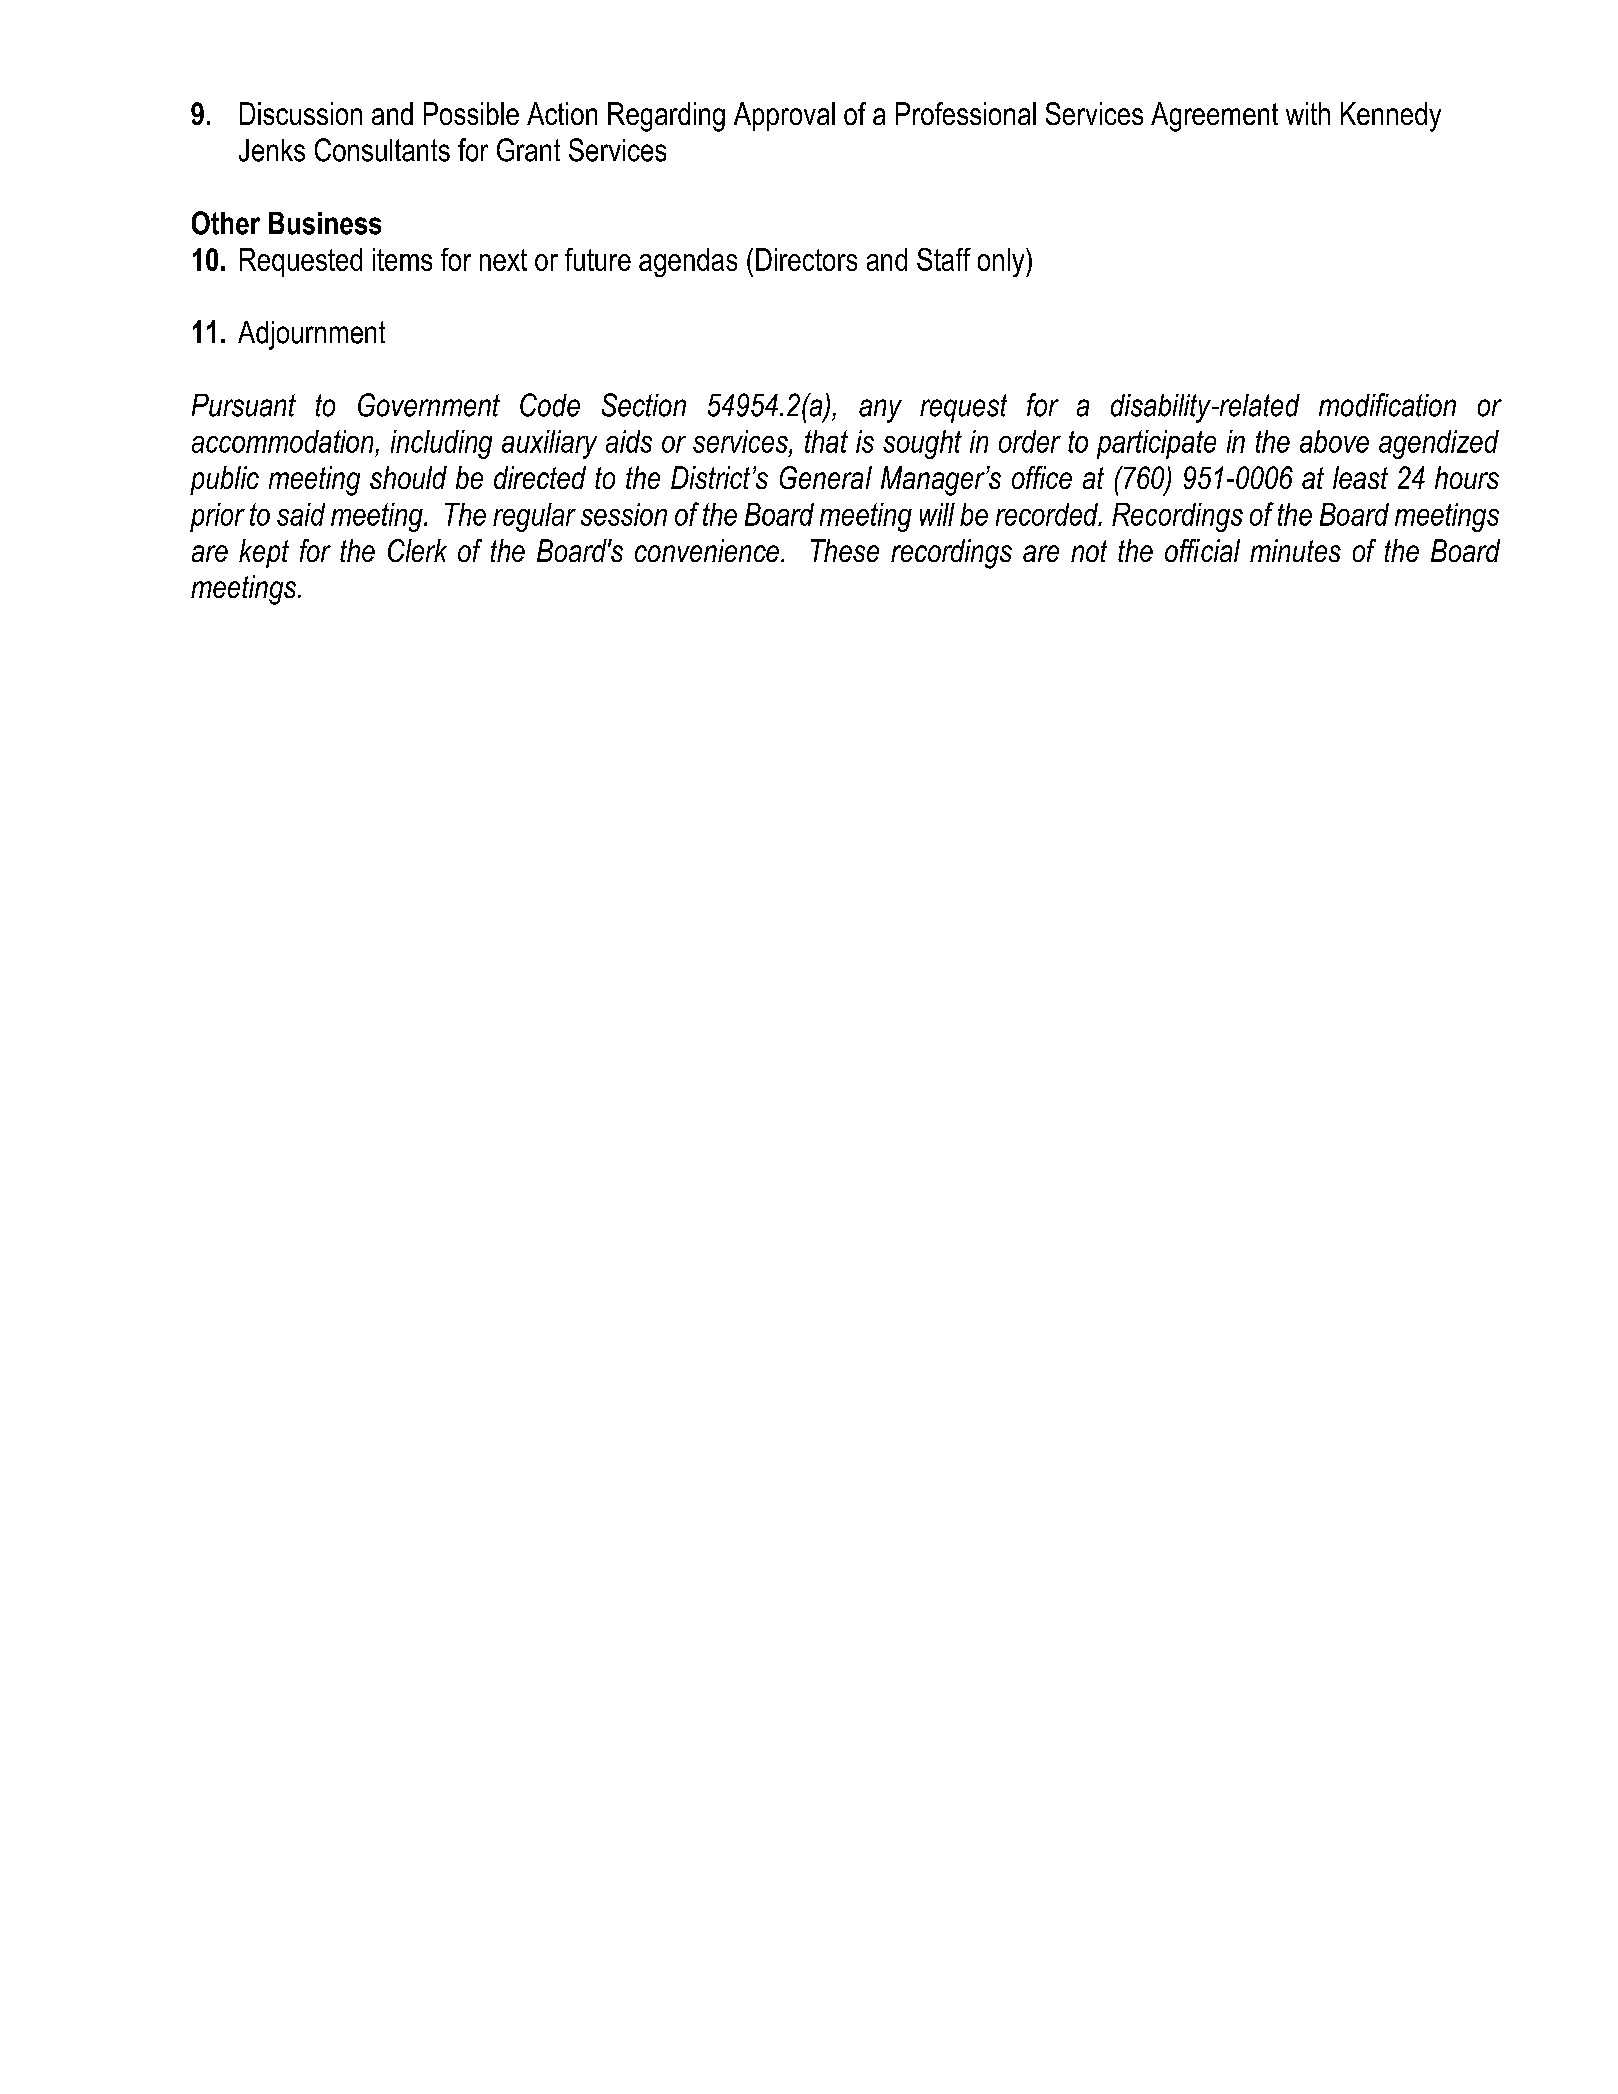  I want to click on with, so click(1308, 113).
